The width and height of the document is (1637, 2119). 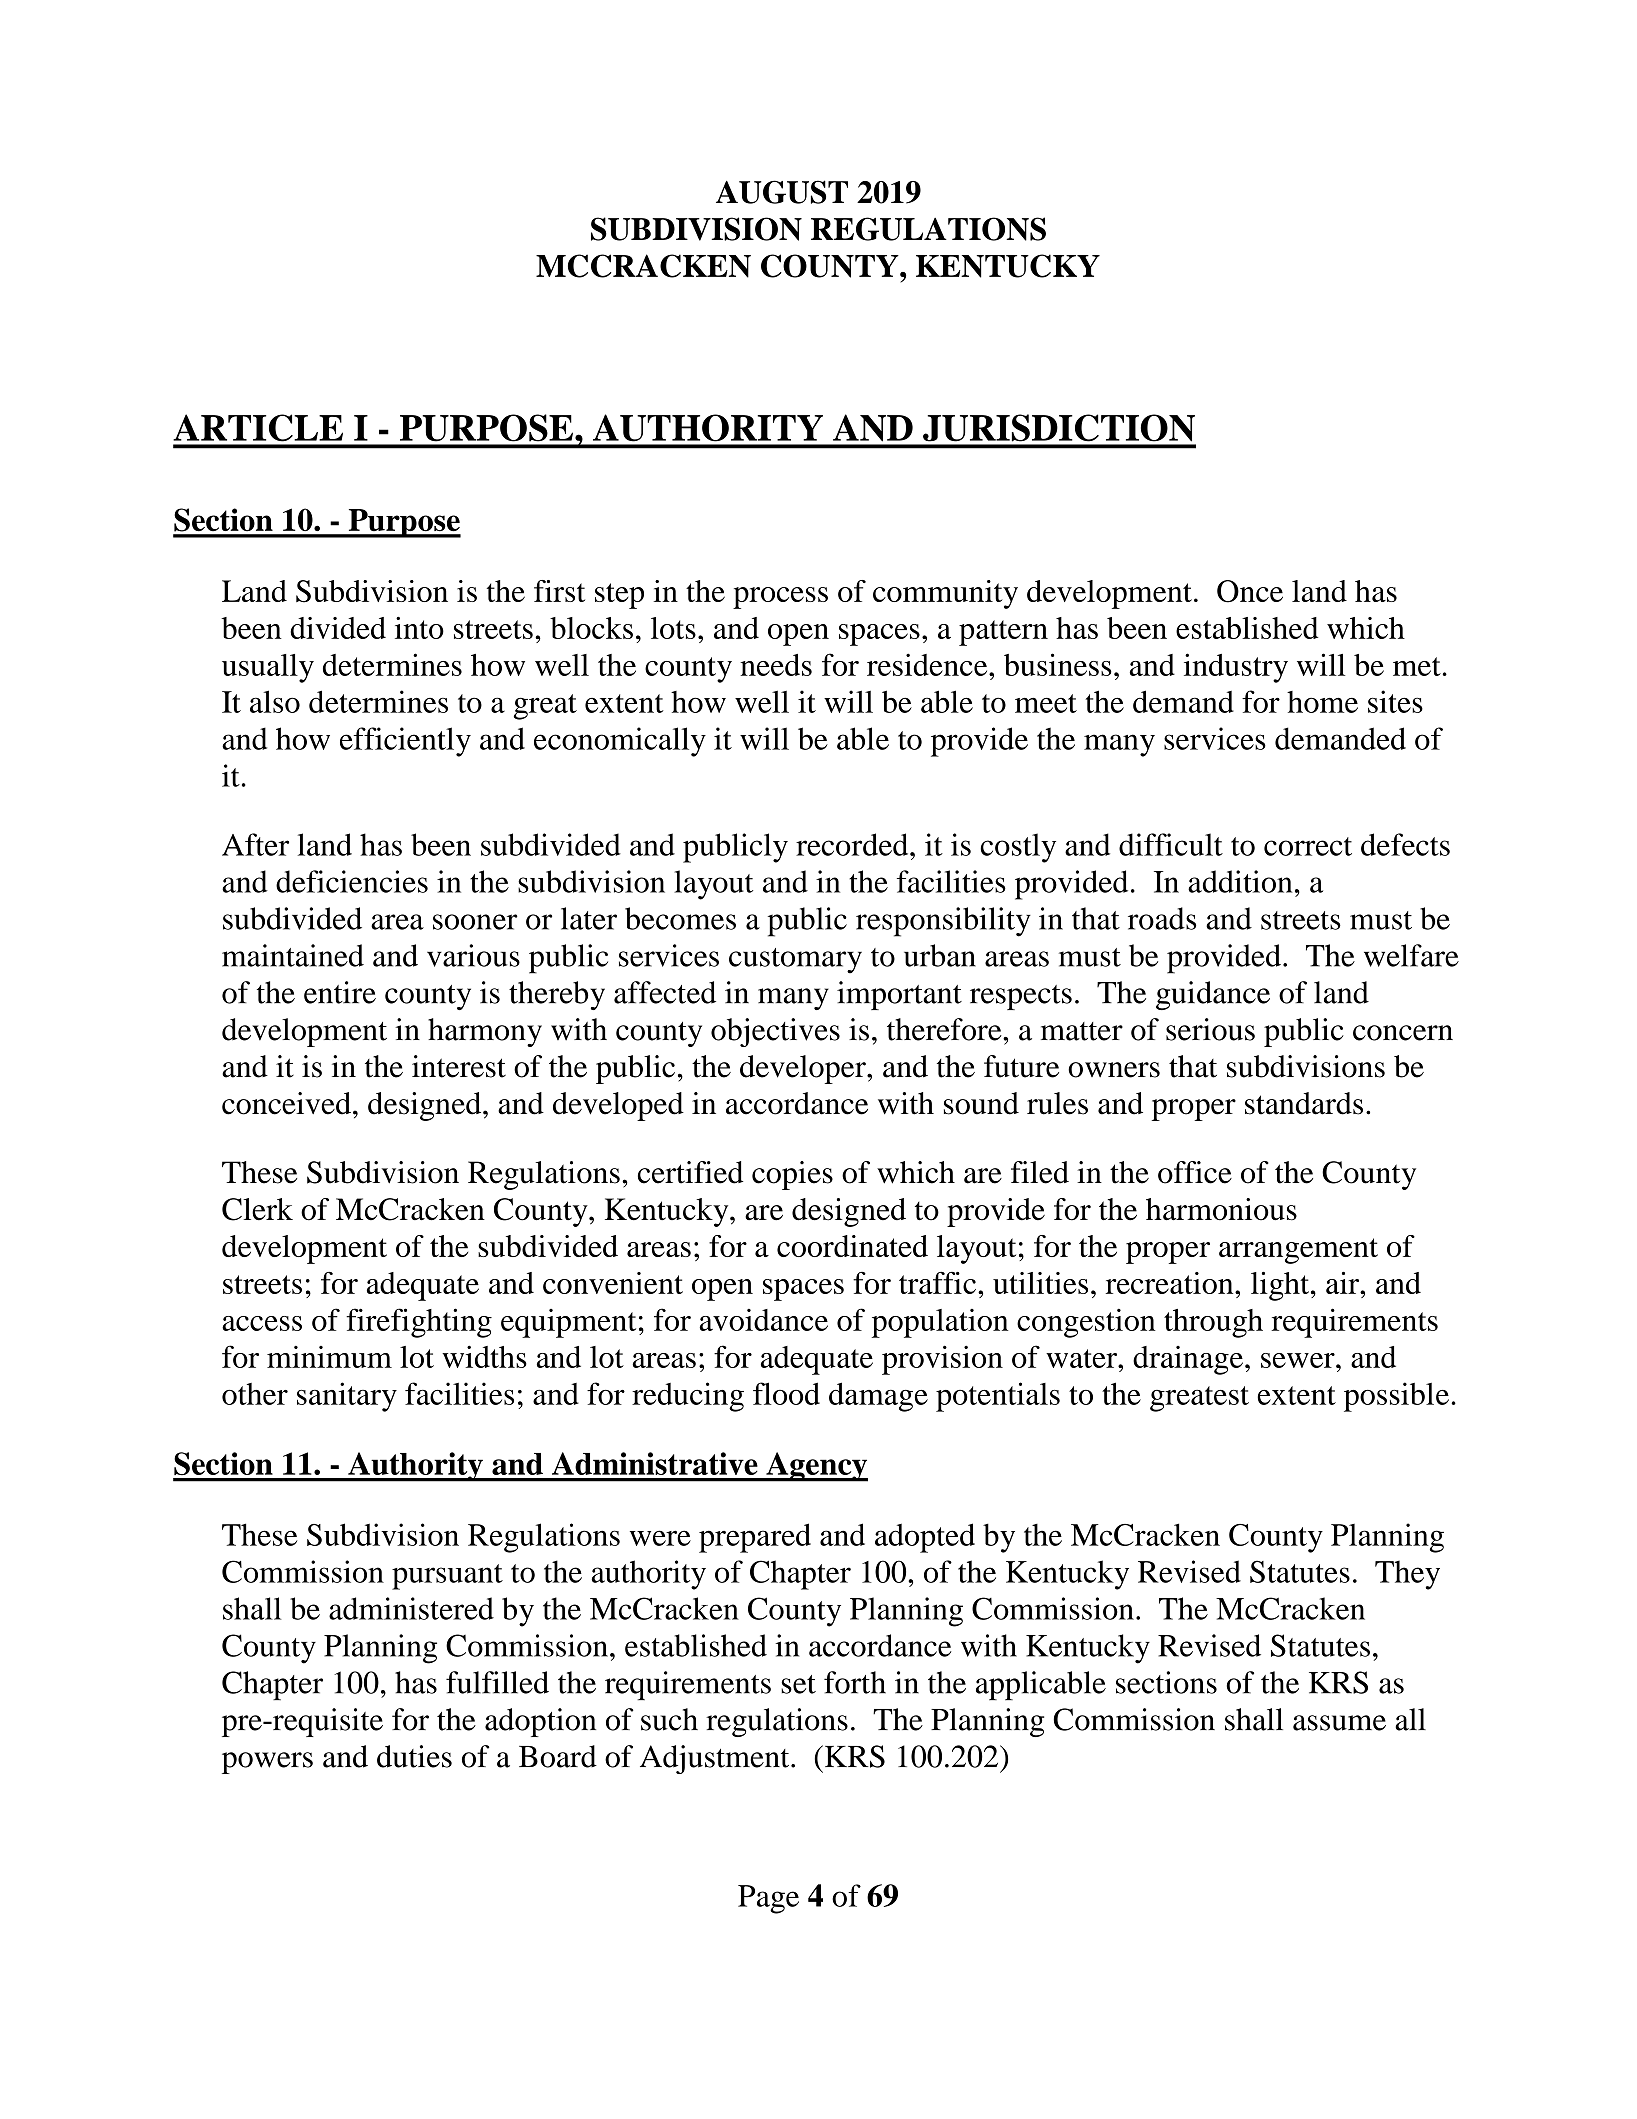 What do you see at coordinates (782, 192) in the document?
I see `AUGUST` at bounding box center [782, 192].
